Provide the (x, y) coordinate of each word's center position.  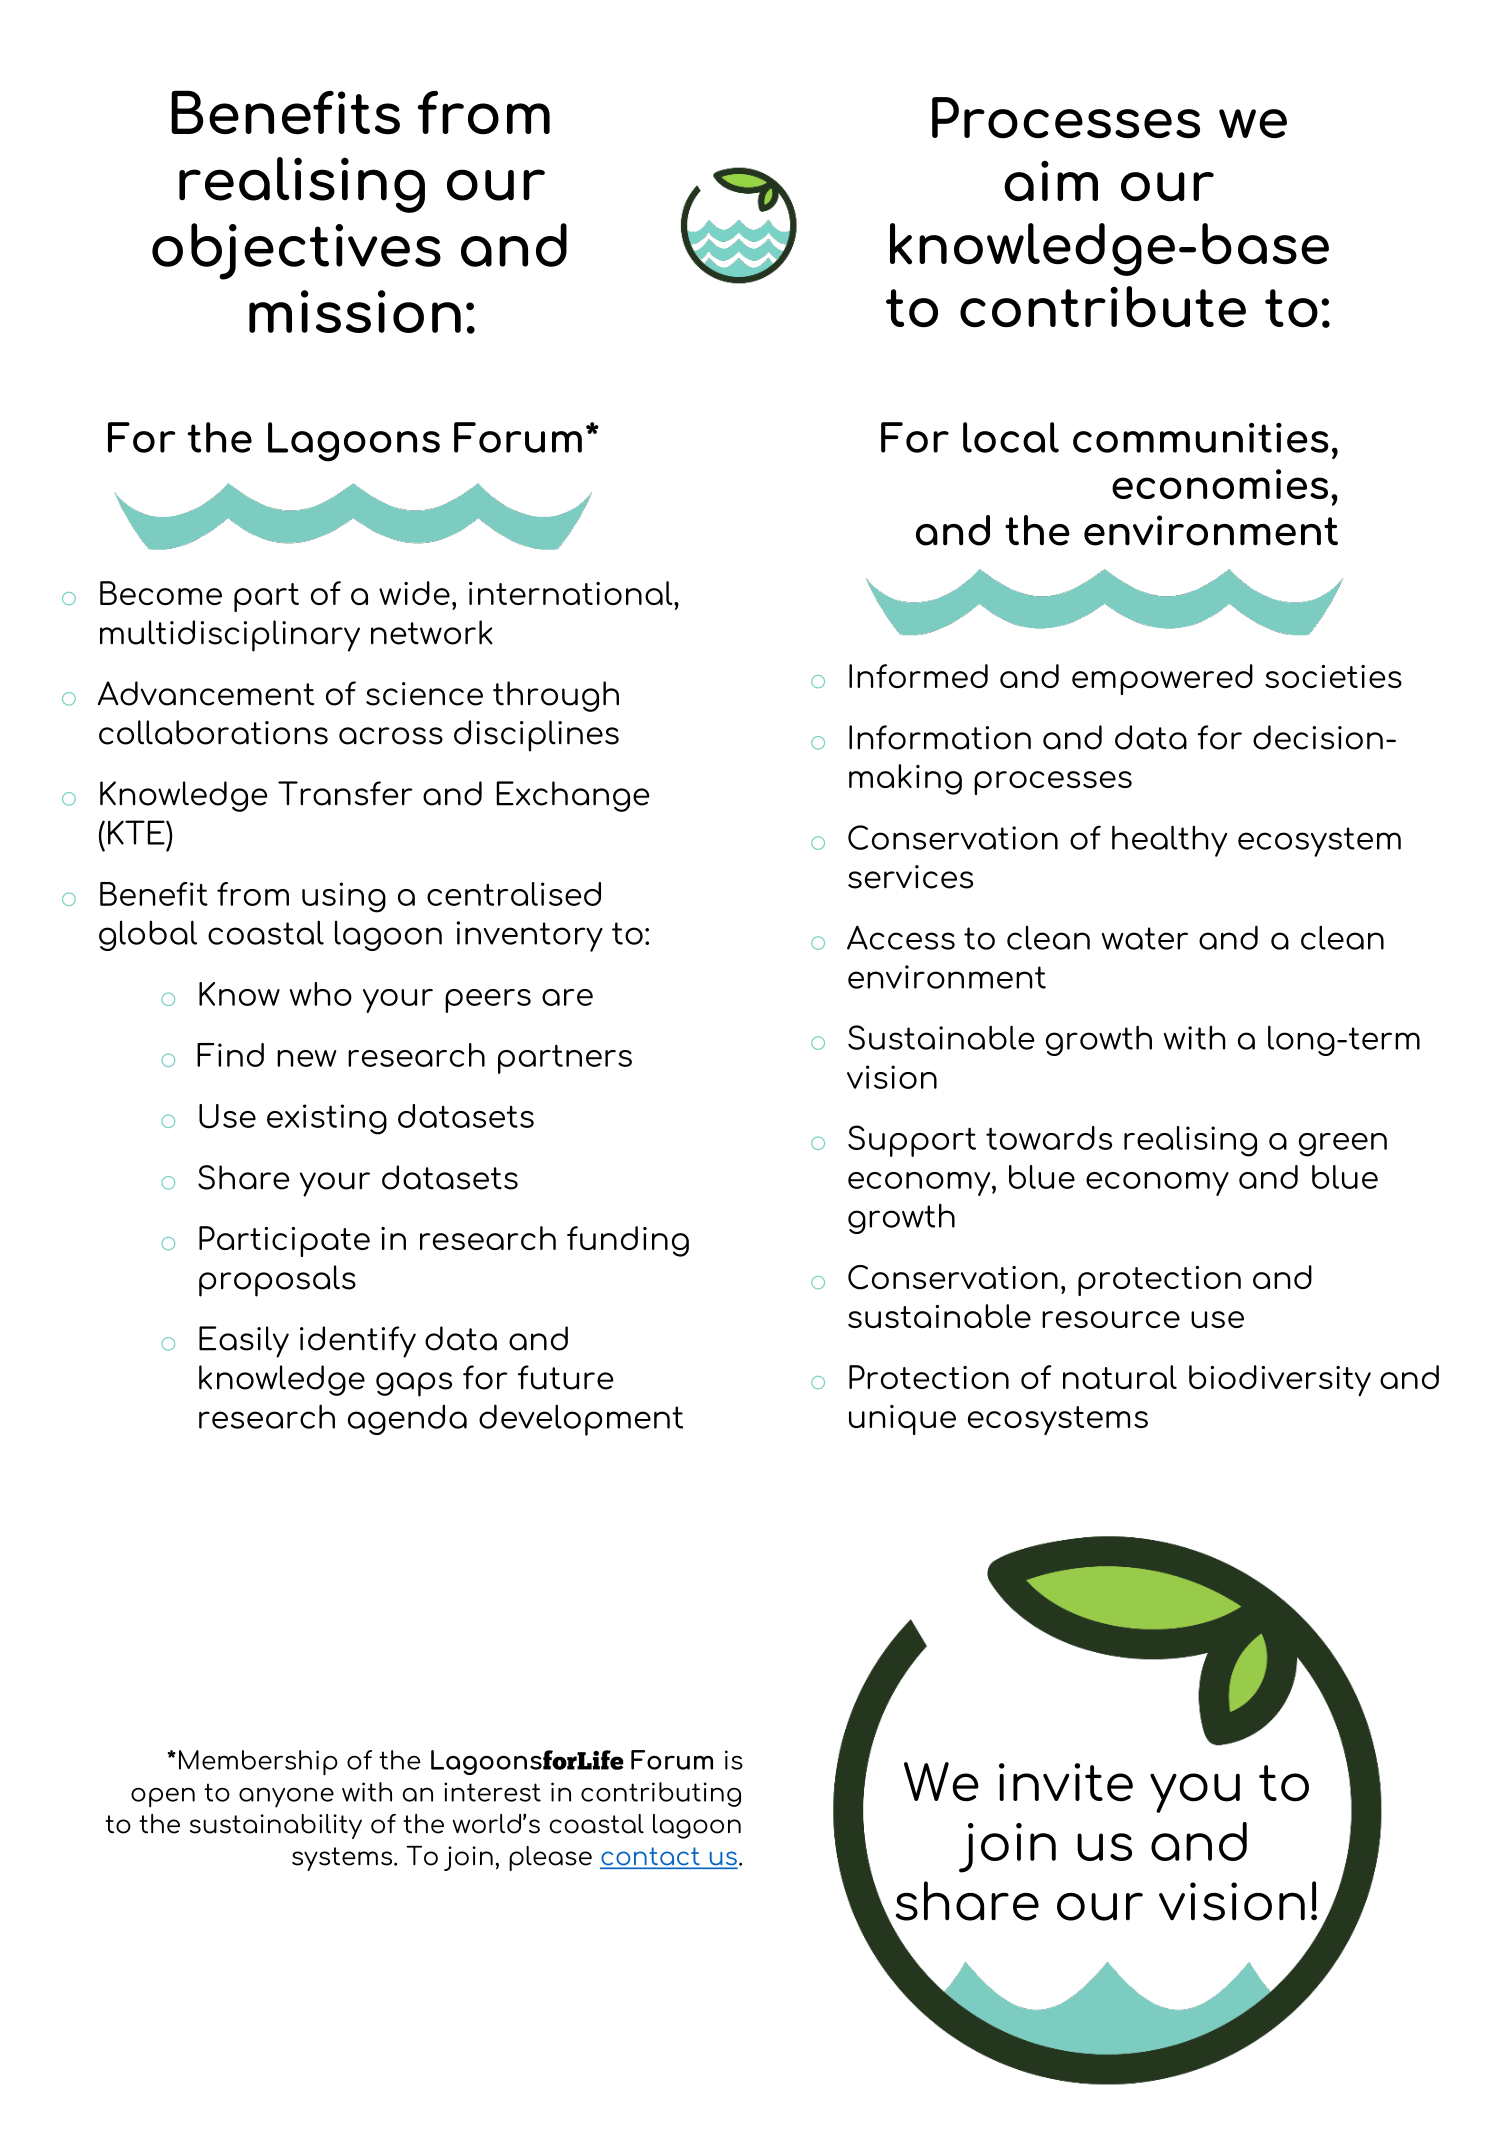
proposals (277, 1281)
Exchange (573, 796)
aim (1051, 181)
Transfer (345, 793)
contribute (1103, 307)
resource (1111, 1319)
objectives (296, 251)
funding (628, 1241)
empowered (1162, 679)
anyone (286, 1797)
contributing (661, 1794)
